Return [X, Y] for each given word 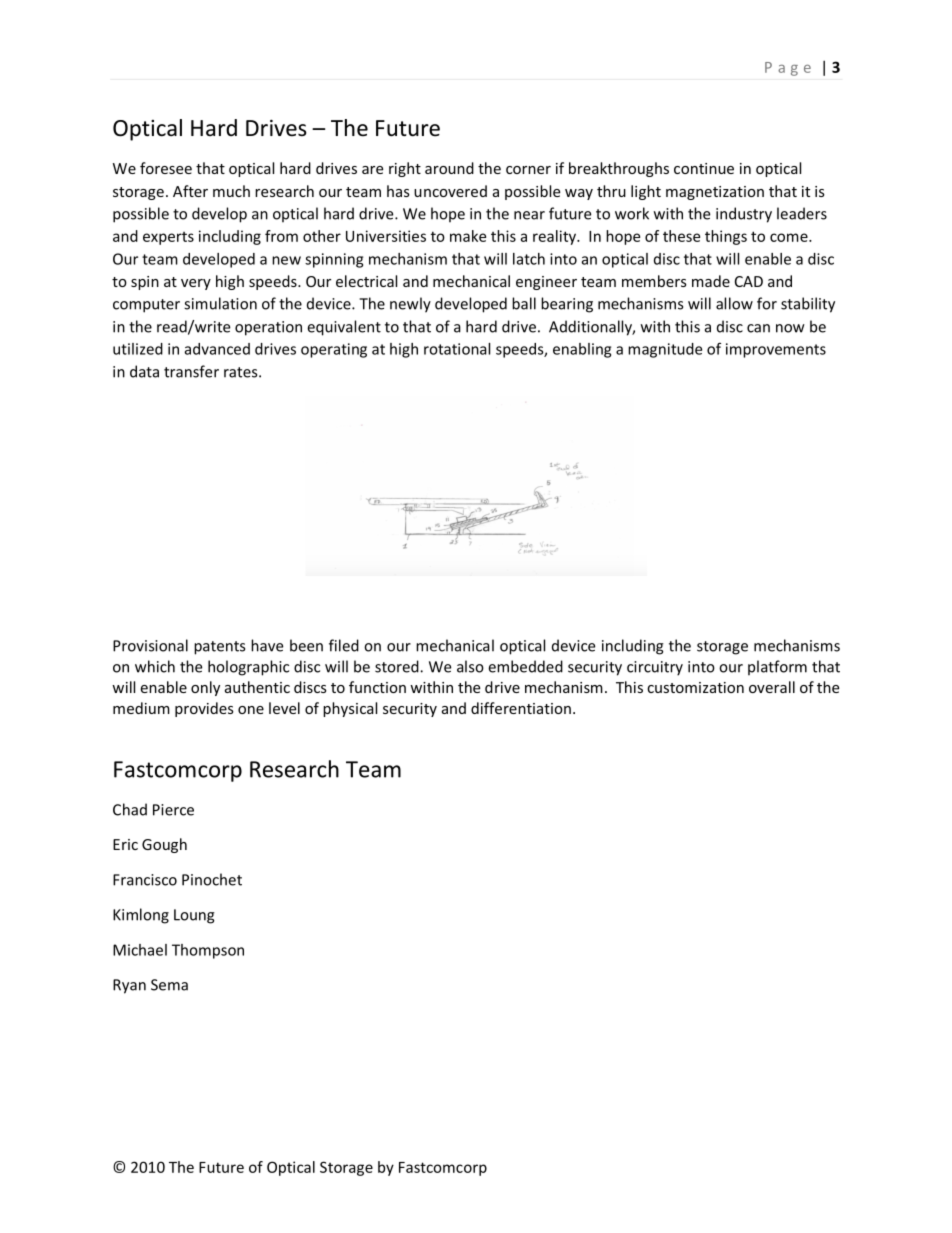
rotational [457, 349]
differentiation [521, 708]
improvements [776, 350]
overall [772, 687]
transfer [191, 371]
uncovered [450, 191]
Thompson [208, 951]
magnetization [715, 193]
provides [204, 709]
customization [695, 687]
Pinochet [212, 879]
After [190, 191]
